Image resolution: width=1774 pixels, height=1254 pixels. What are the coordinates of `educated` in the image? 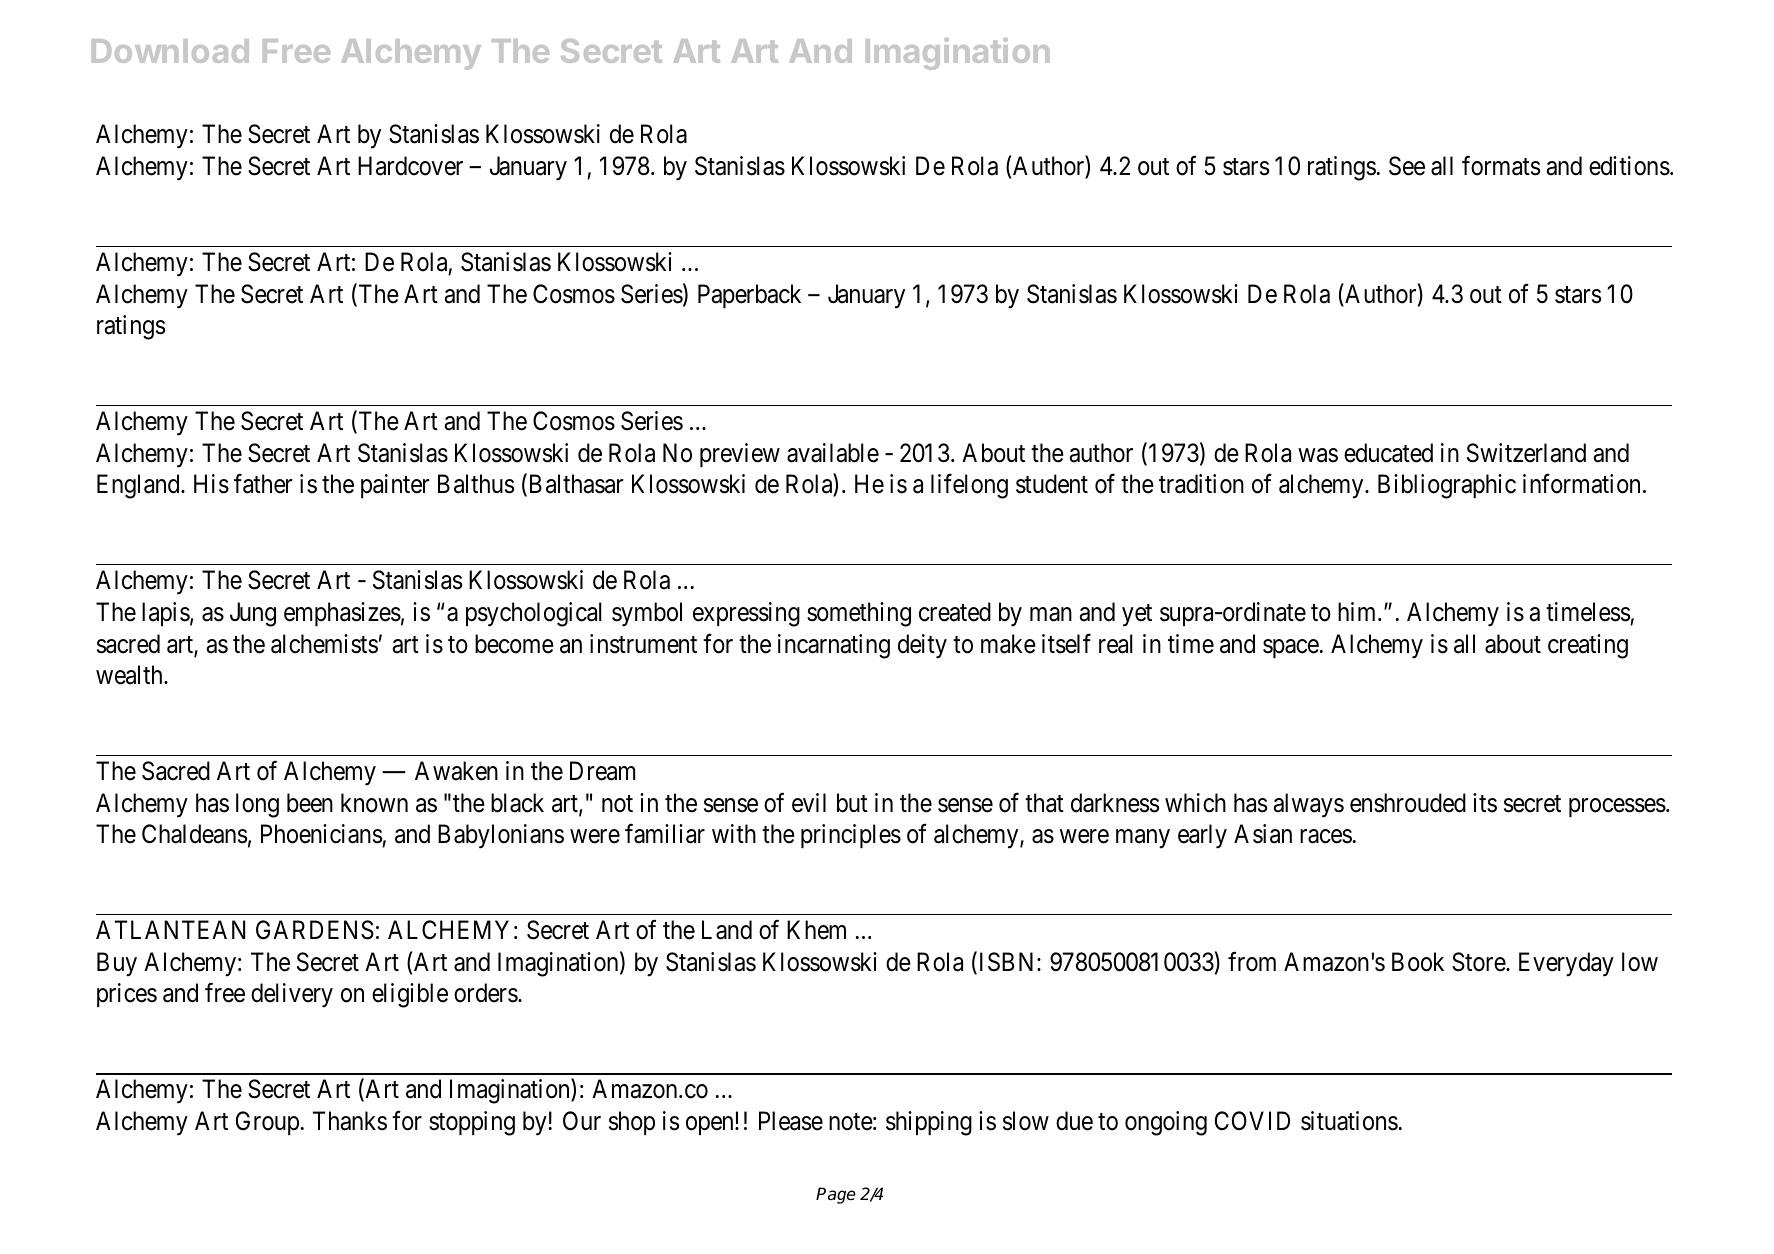 It's located at (1388, 453).
